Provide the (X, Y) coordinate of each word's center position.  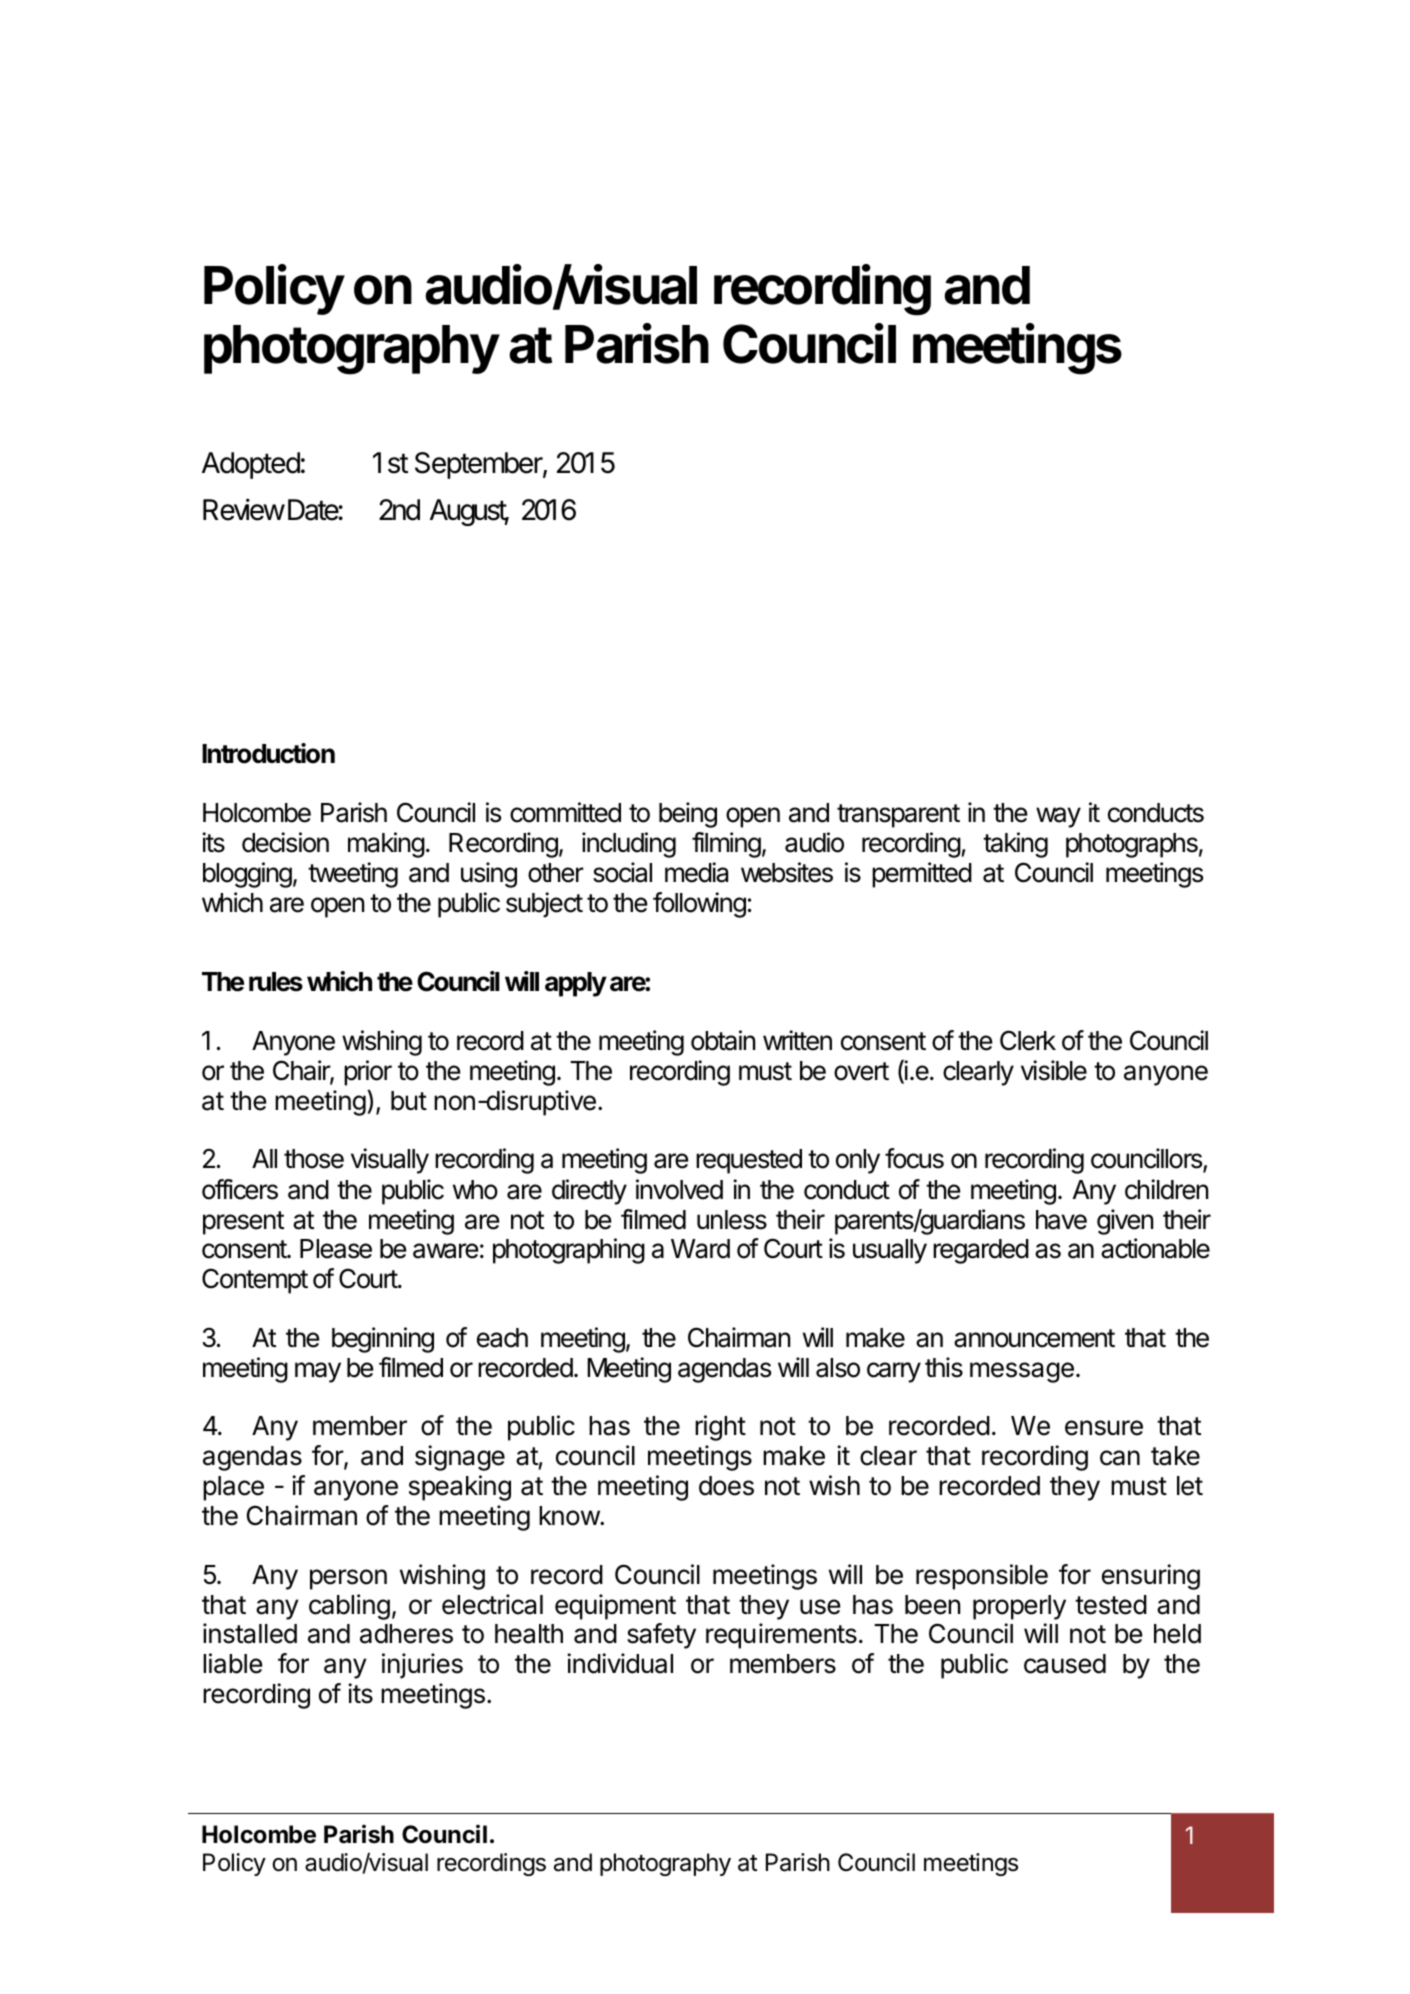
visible (1054, 1070)
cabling (349, 1607)
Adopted (251, 465)
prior (368, 1073)
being (688, 815)
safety (661, 1636)
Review (244, 509)
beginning (383, 1340)
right (720, 1428)
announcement (1034, 1338)
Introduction (268, 753)
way (1058, 817)
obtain (723, 1040)
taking (1015, 845)
